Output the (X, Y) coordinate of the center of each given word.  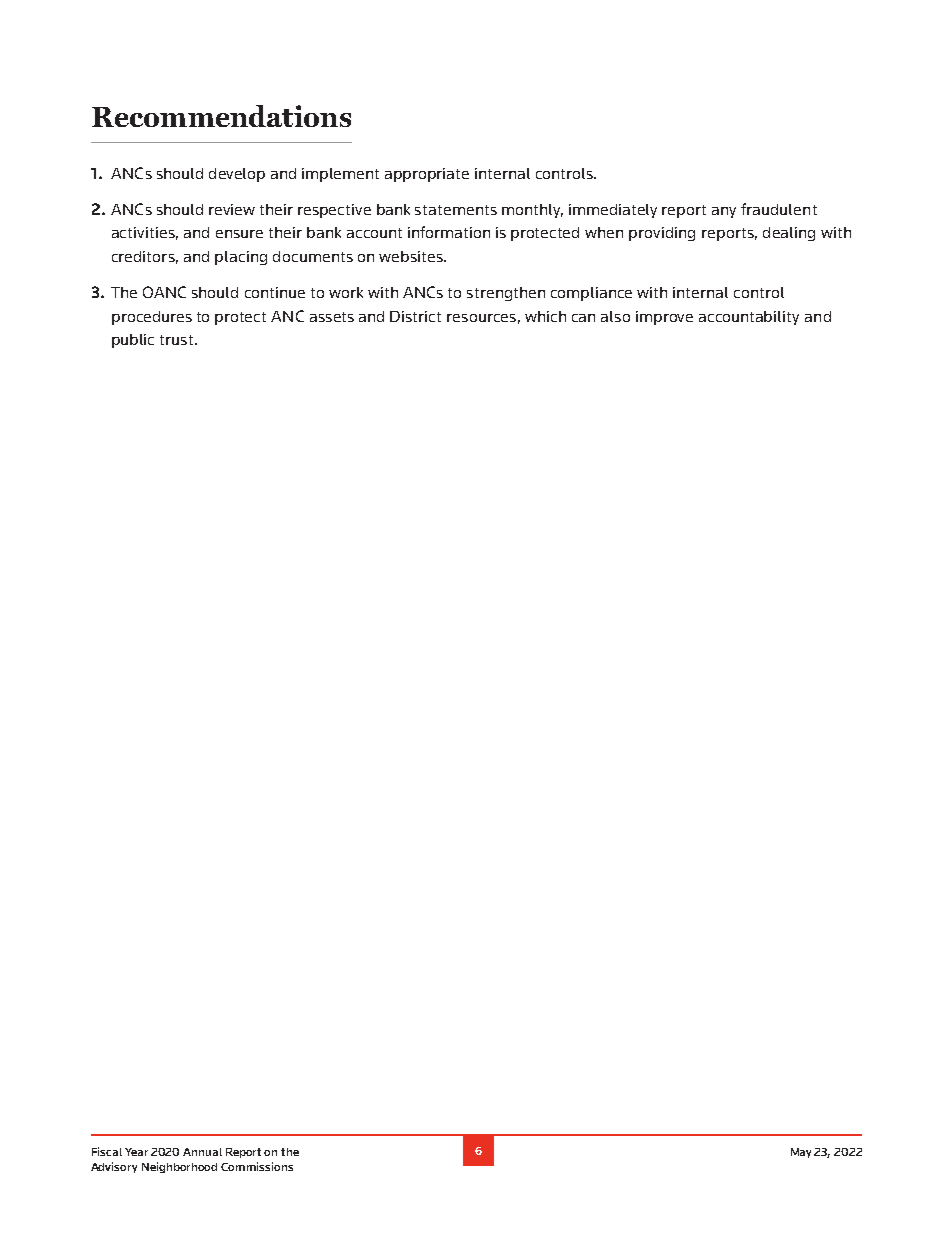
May (801, 1153)
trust (178, 340)
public (133, 341)
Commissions (257, 1166)
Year (136, 1152)
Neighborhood (179, 1167)
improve (664, 318)
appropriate (427, 175)
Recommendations (221, 116)
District (415, 316)
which (545, 316)
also (615, 316)
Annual (202, 1152)
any (724, 212)
